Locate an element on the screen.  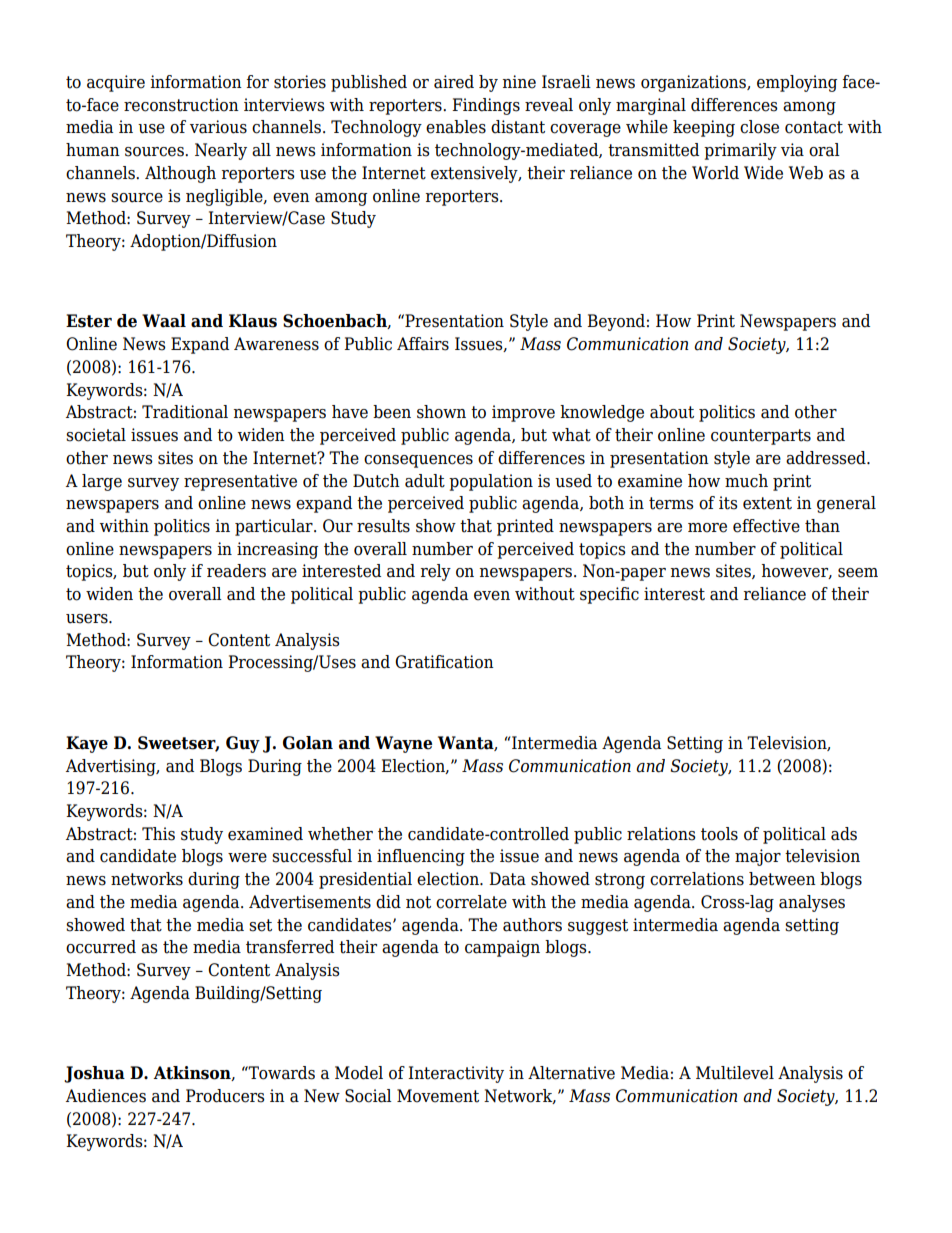
major is located at coordinates (758, 857).
